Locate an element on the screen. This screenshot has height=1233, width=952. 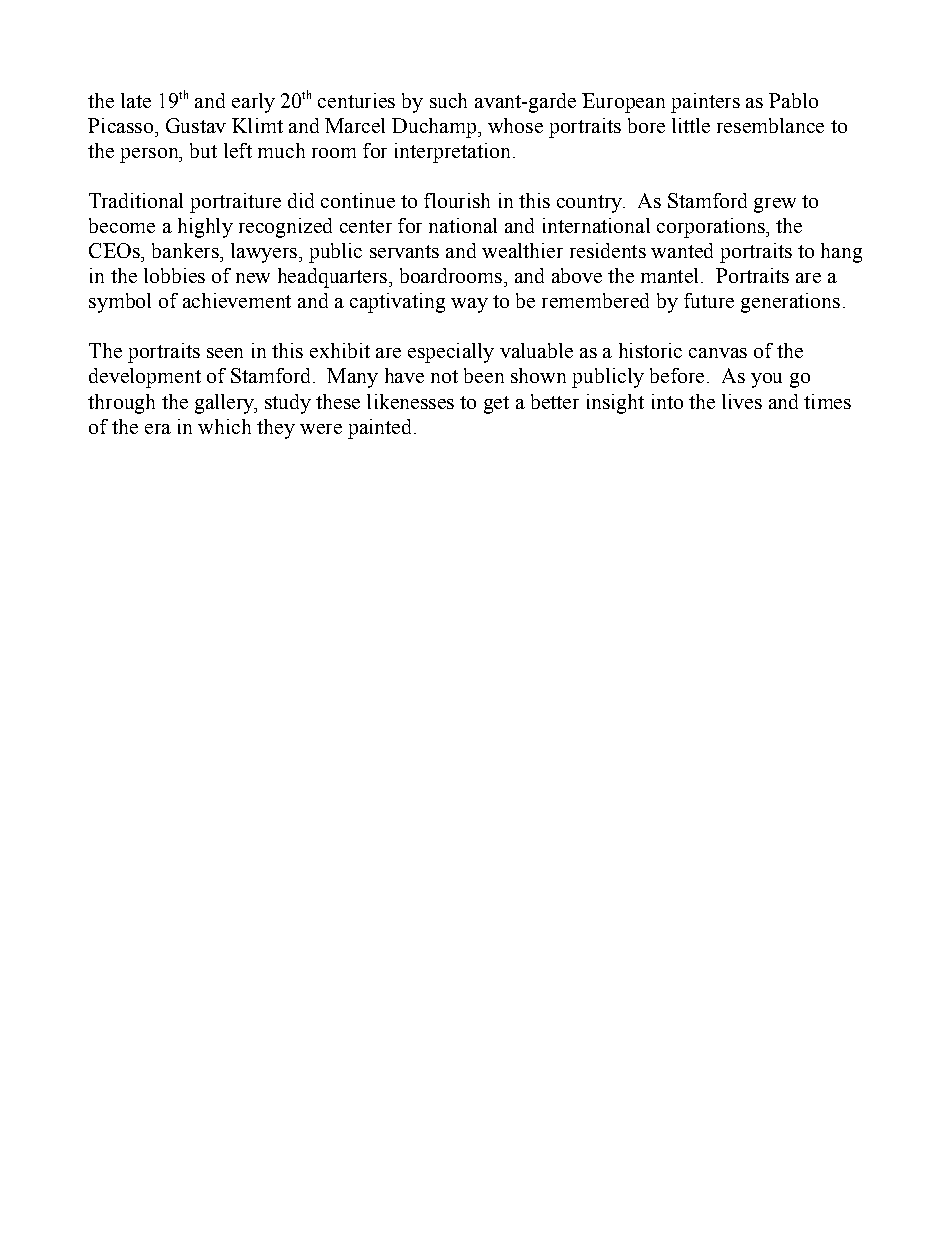
which is located at coordinates (224, 426).
